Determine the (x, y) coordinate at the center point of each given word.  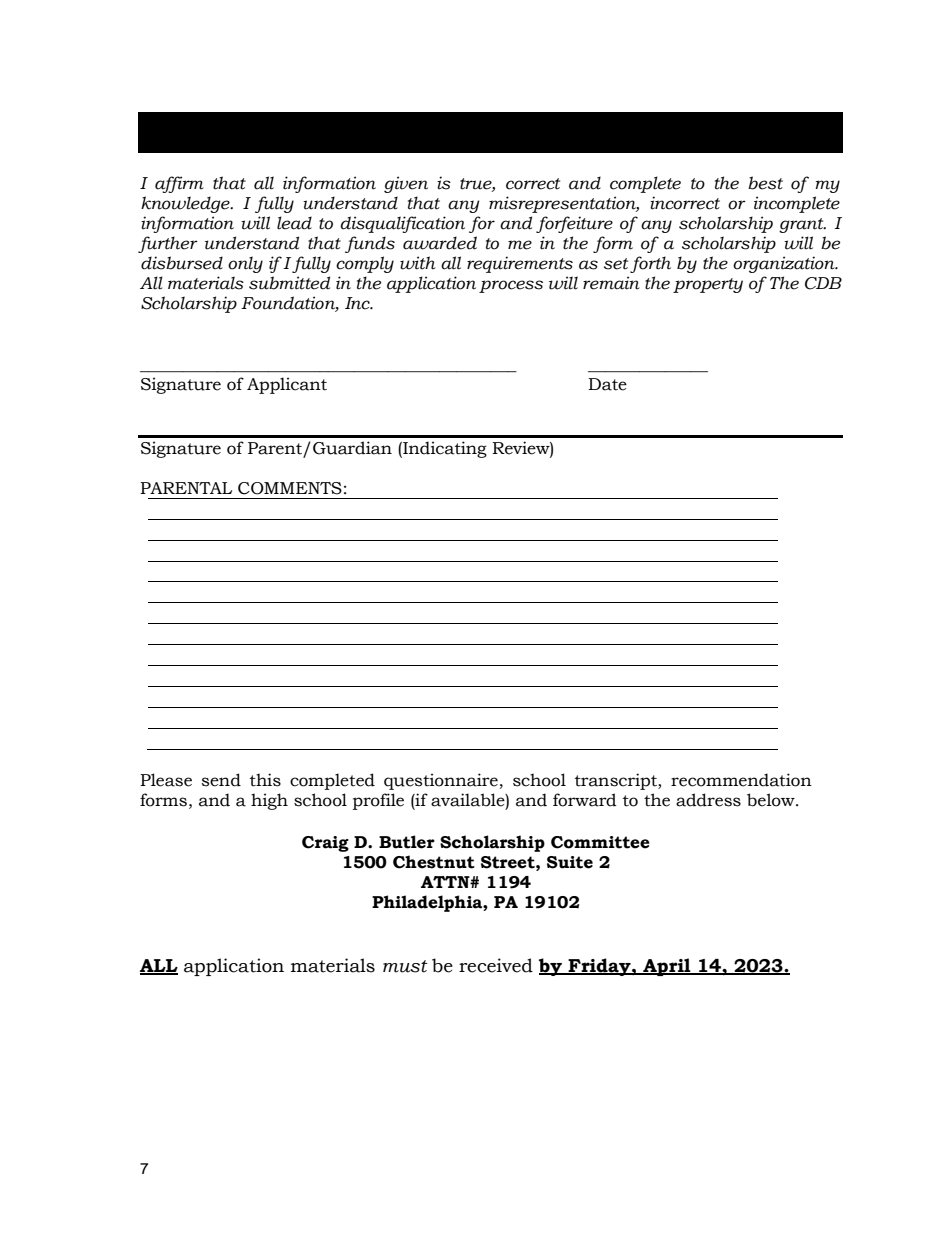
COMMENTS (290, 488)
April (667, 967)
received (496, 965)
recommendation (741, 780)
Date (607, 384)
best (765, 183)
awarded (440, 243)
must (405, 966)
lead (294, 223)
